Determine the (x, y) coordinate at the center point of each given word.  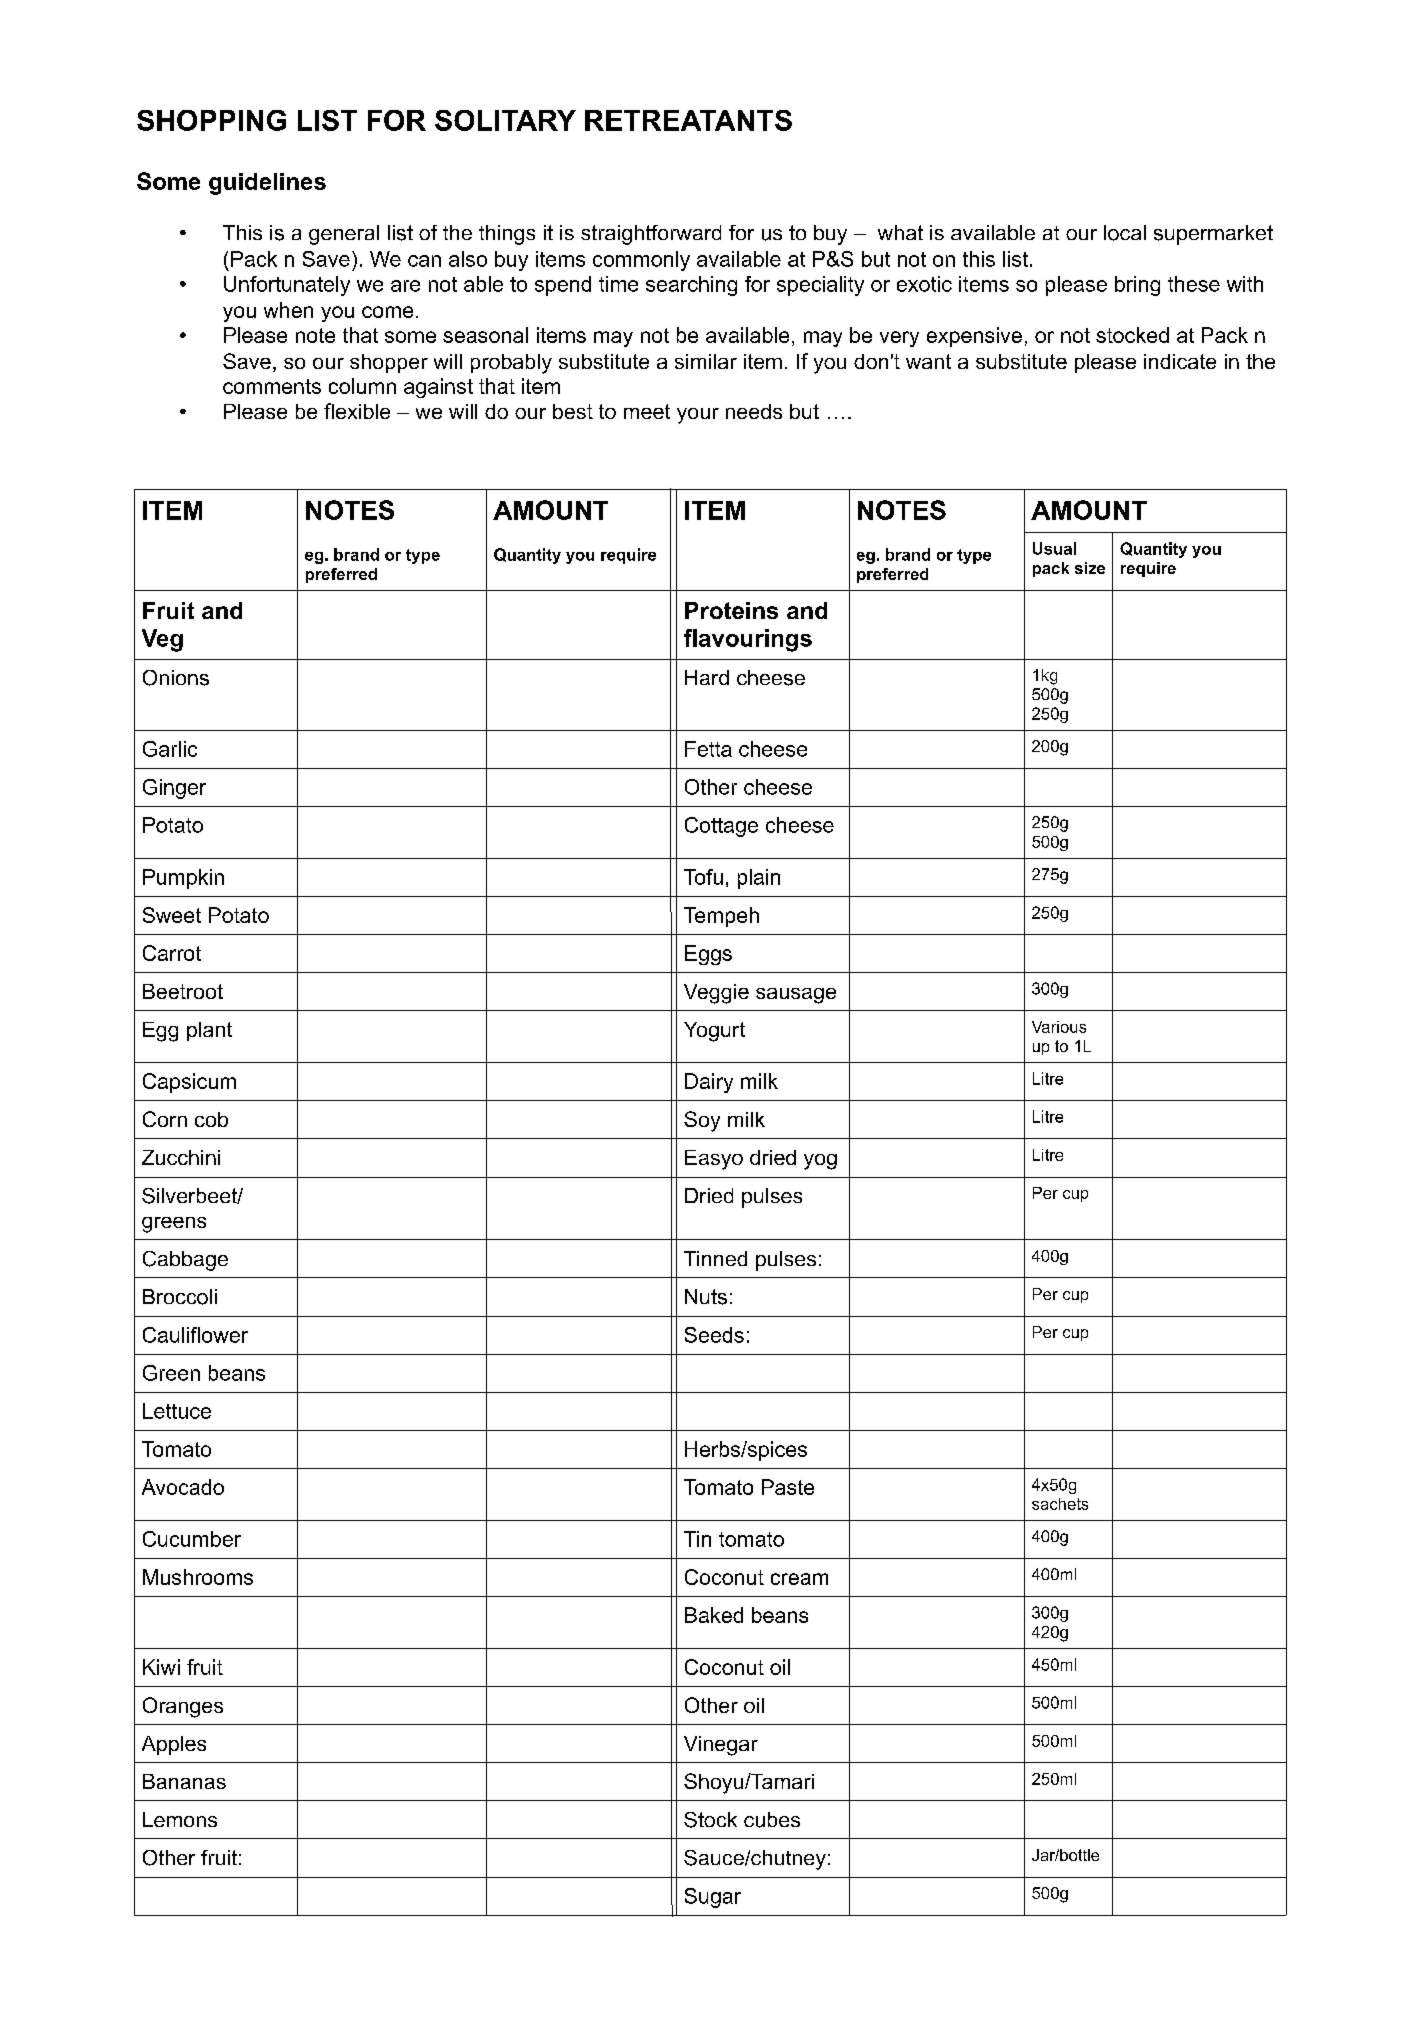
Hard (707, 677)
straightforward (651, 235)
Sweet (172, 915)
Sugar (713, 1898)
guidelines (267, 184)
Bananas (184, 1781)
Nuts (706, 1297)
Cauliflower (195, 1335)
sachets (1060, 1504)
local (1125, 233)
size (1090, 568)
